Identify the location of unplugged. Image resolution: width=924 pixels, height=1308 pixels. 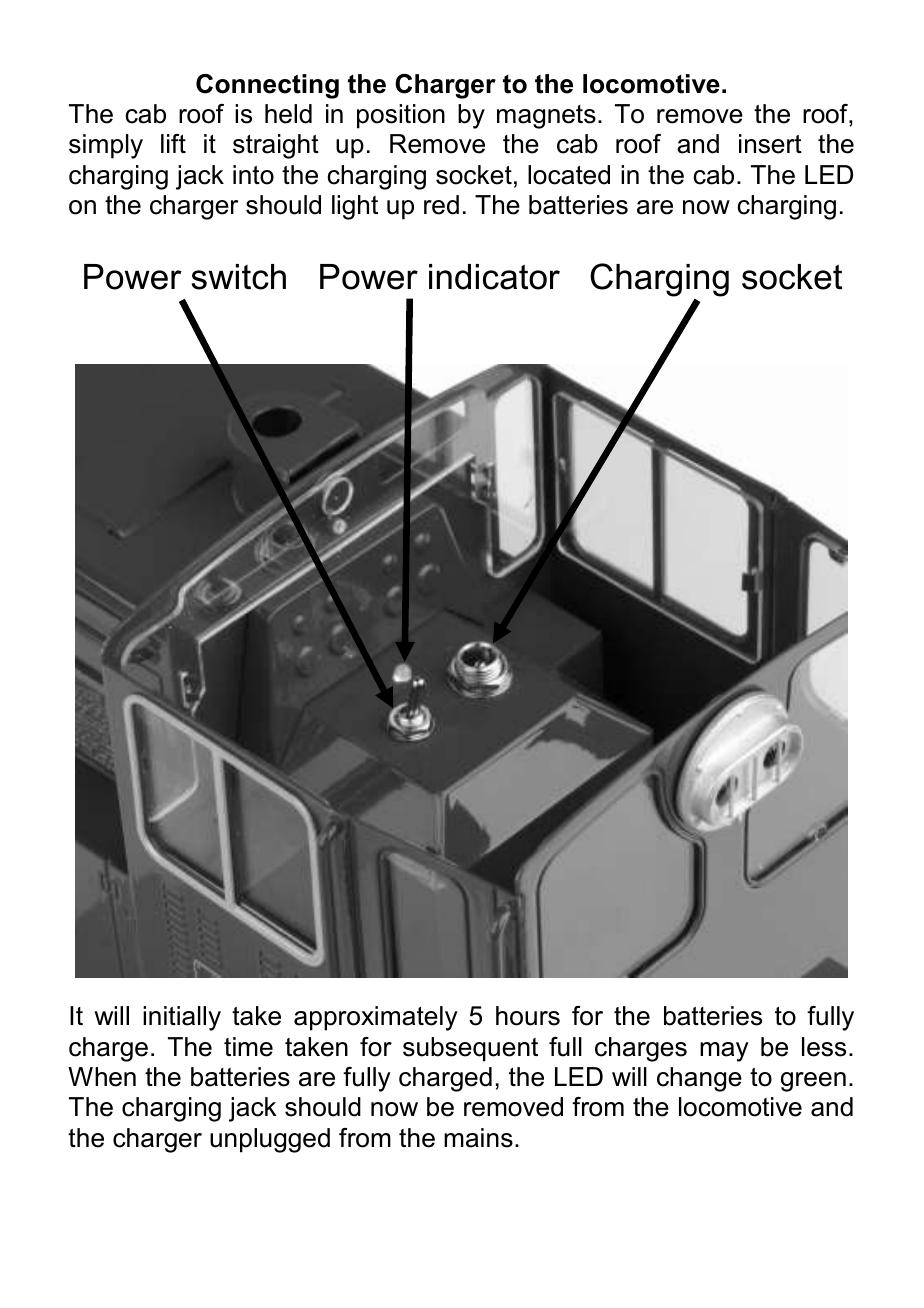
(270, 1140).
